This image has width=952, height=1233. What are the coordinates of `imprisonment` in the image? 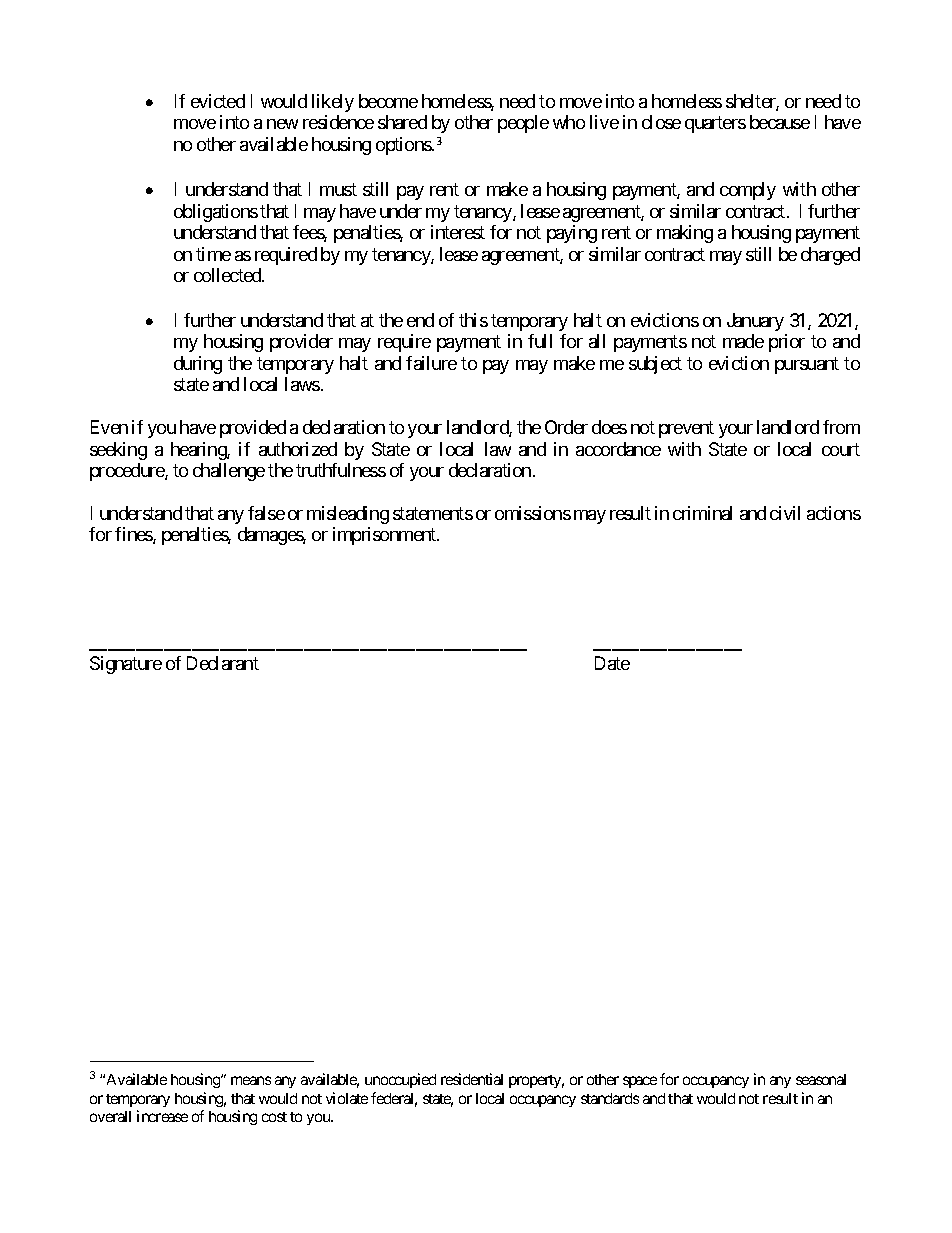 It's located at (385, 536).
